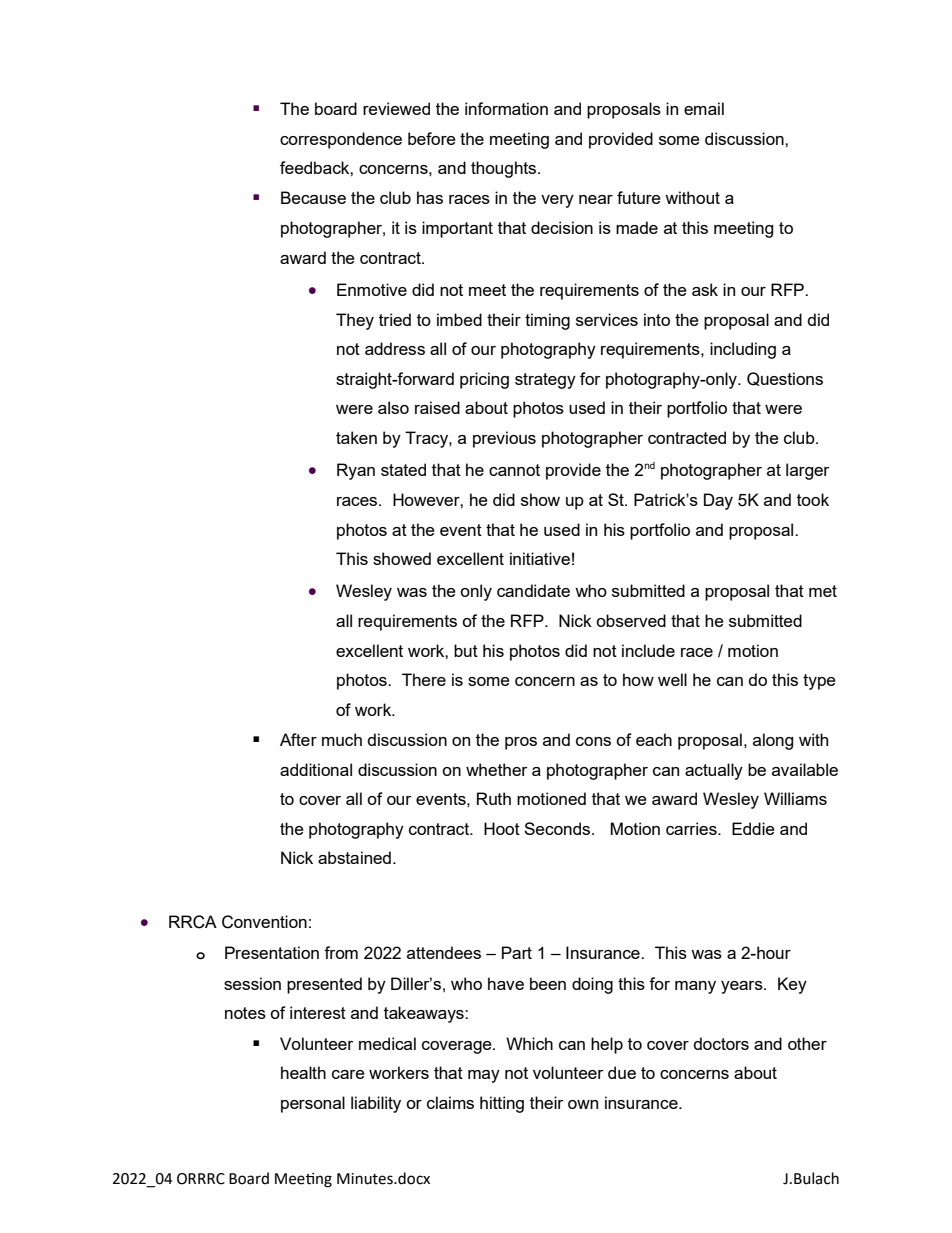  I want to click on There, so click(424, 679).
